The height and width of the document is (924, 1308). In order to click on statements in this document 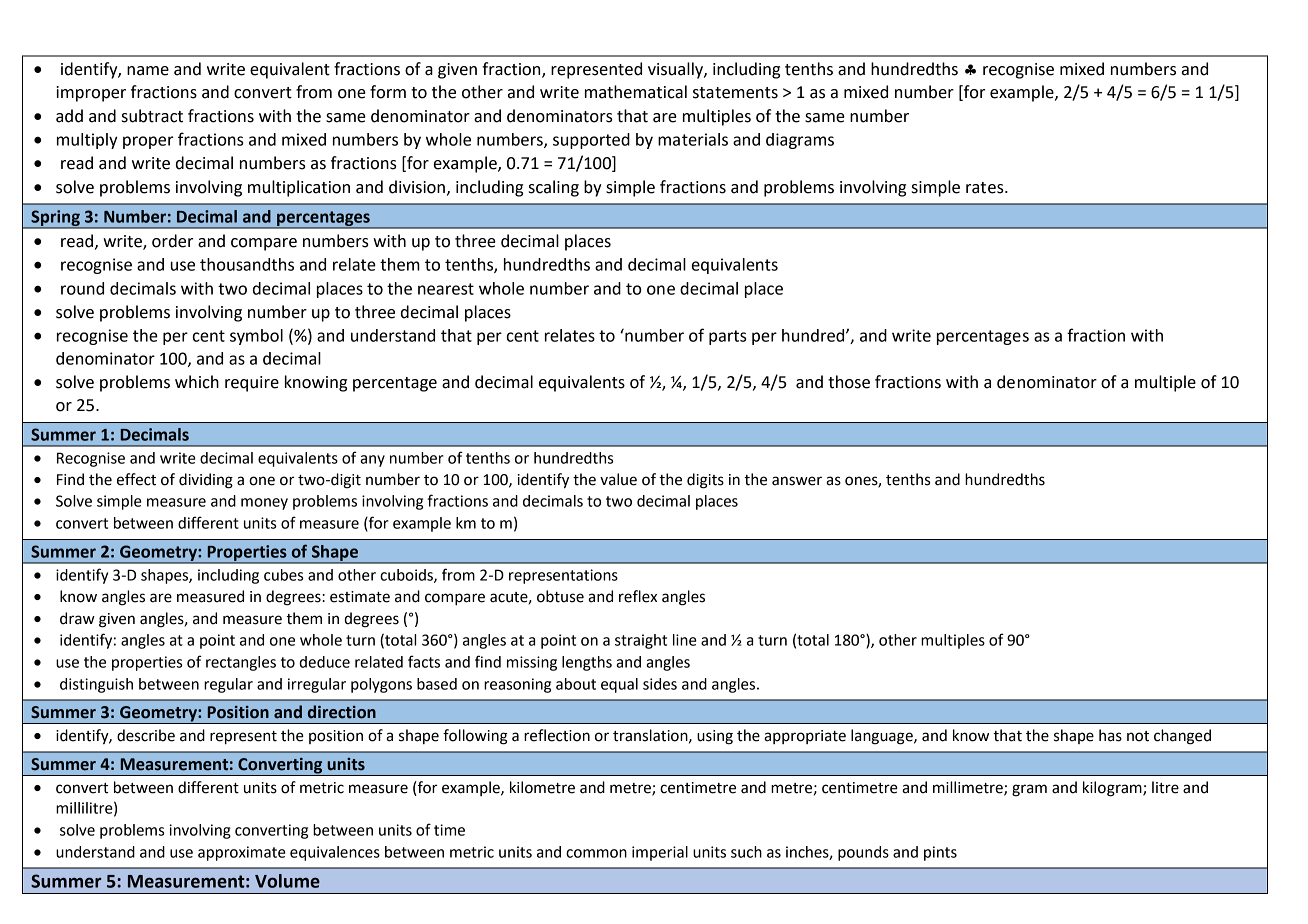, I will do `click(735, 93)`.
